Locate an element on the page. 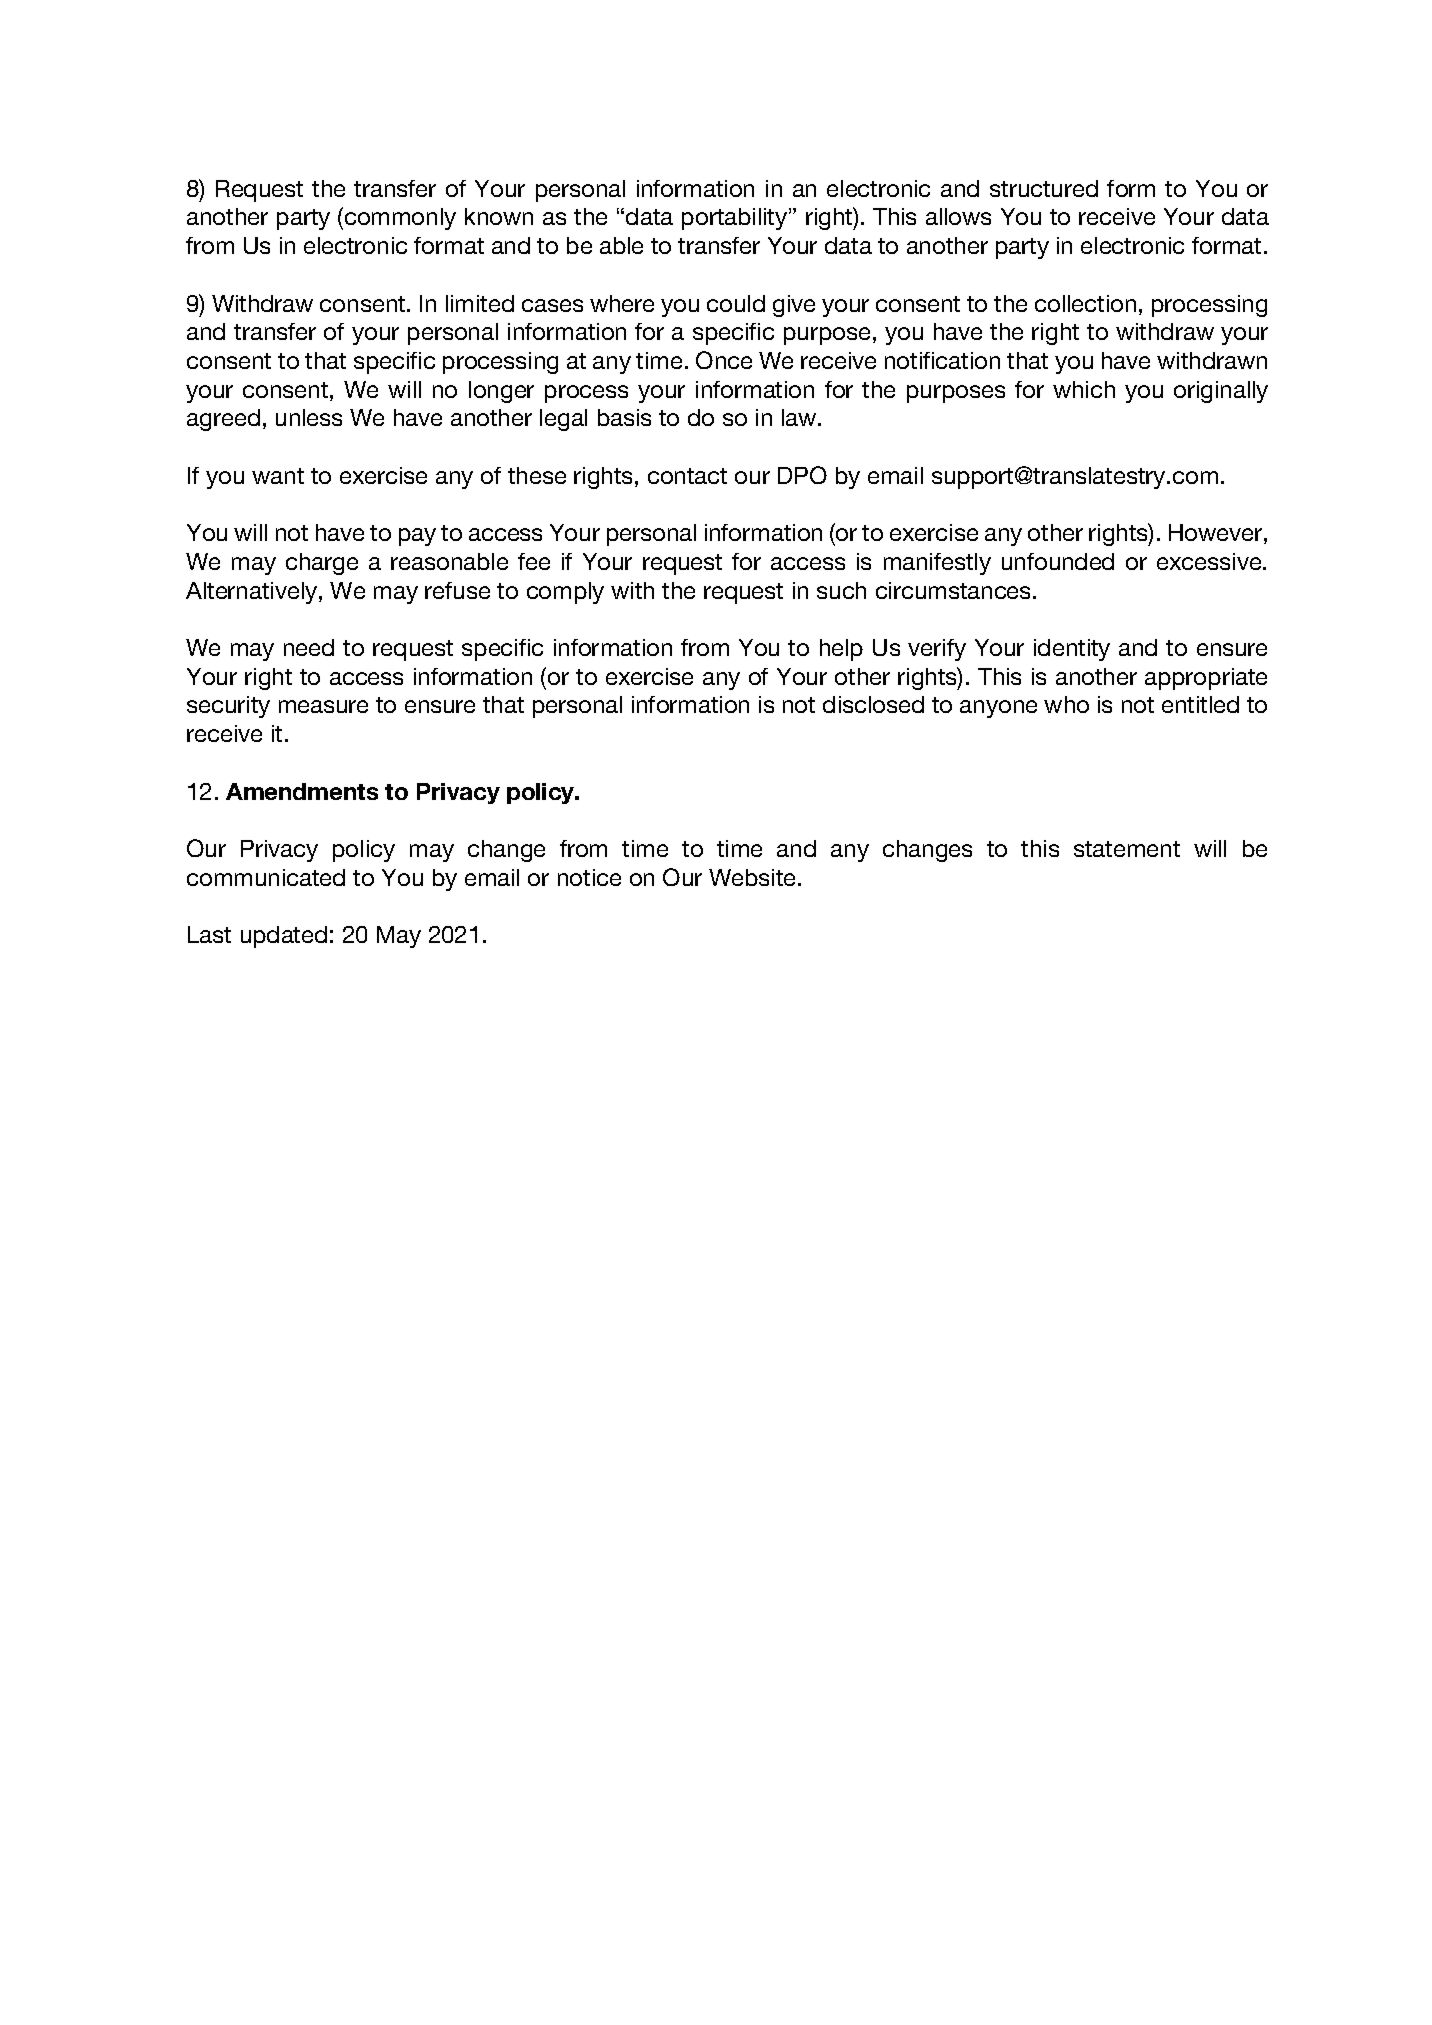  measure is located at coordinates (323, 706).
